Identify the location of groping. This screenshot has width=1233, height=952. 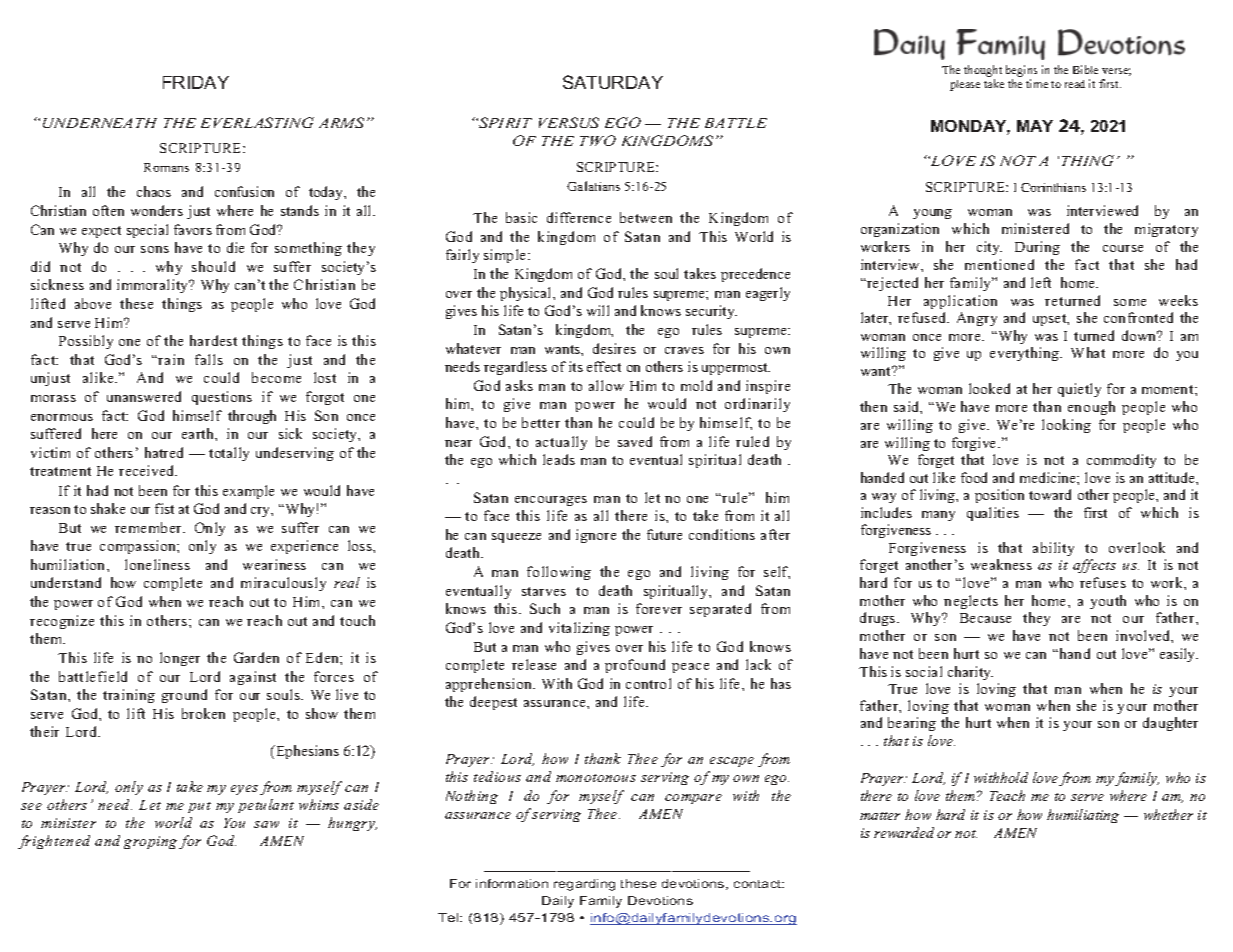
(150, 842).
